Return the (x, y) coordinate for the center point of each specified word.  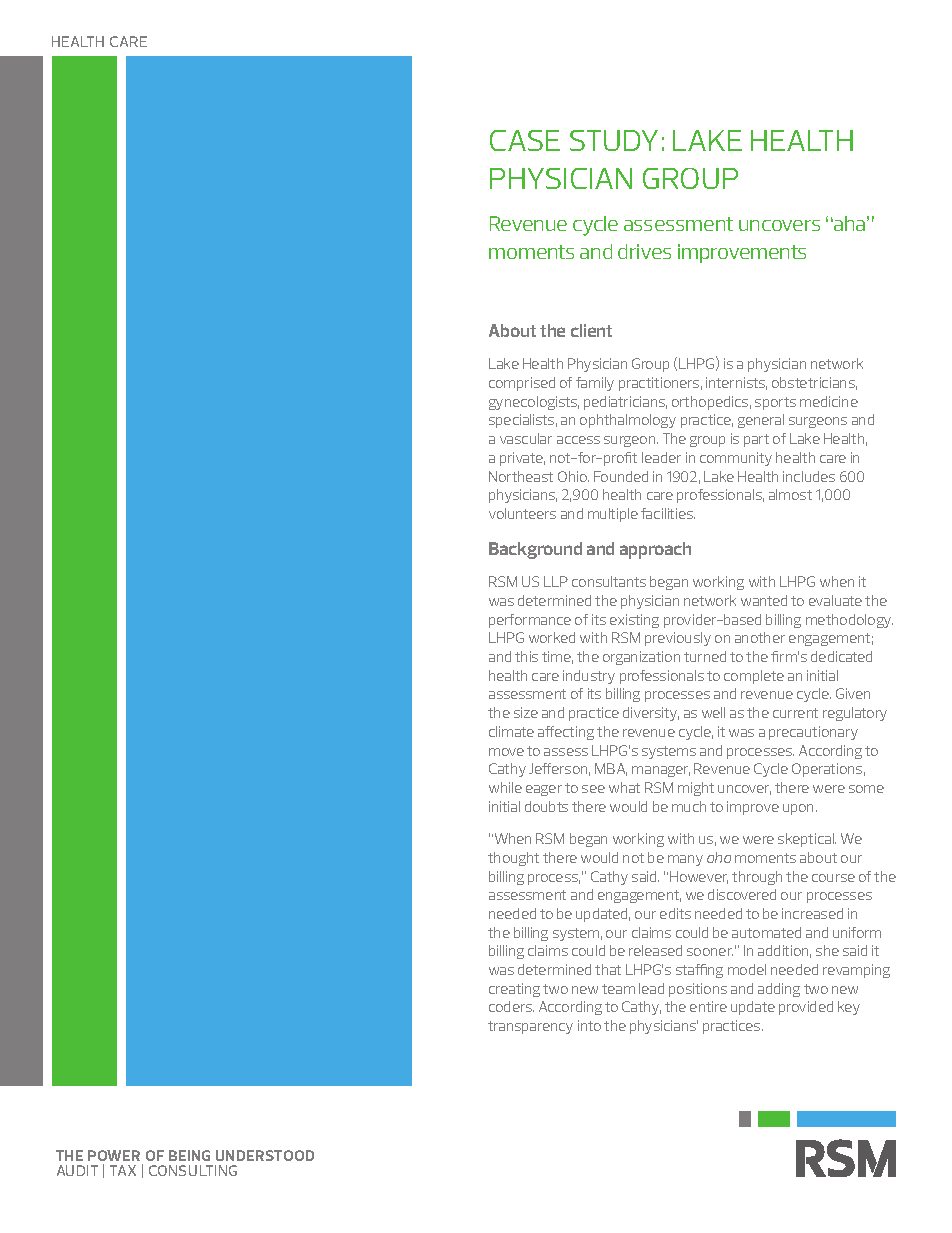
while (505, 787)
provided (806, 1008)
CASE (525, 140)
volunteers (522, 513)
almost (790, 494)
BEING (189, 1155)
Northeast (521, 476)
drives (644, 251)
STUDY (614, 140)
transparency (530, 1027)
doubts (546, 806)
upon (800, 809)
